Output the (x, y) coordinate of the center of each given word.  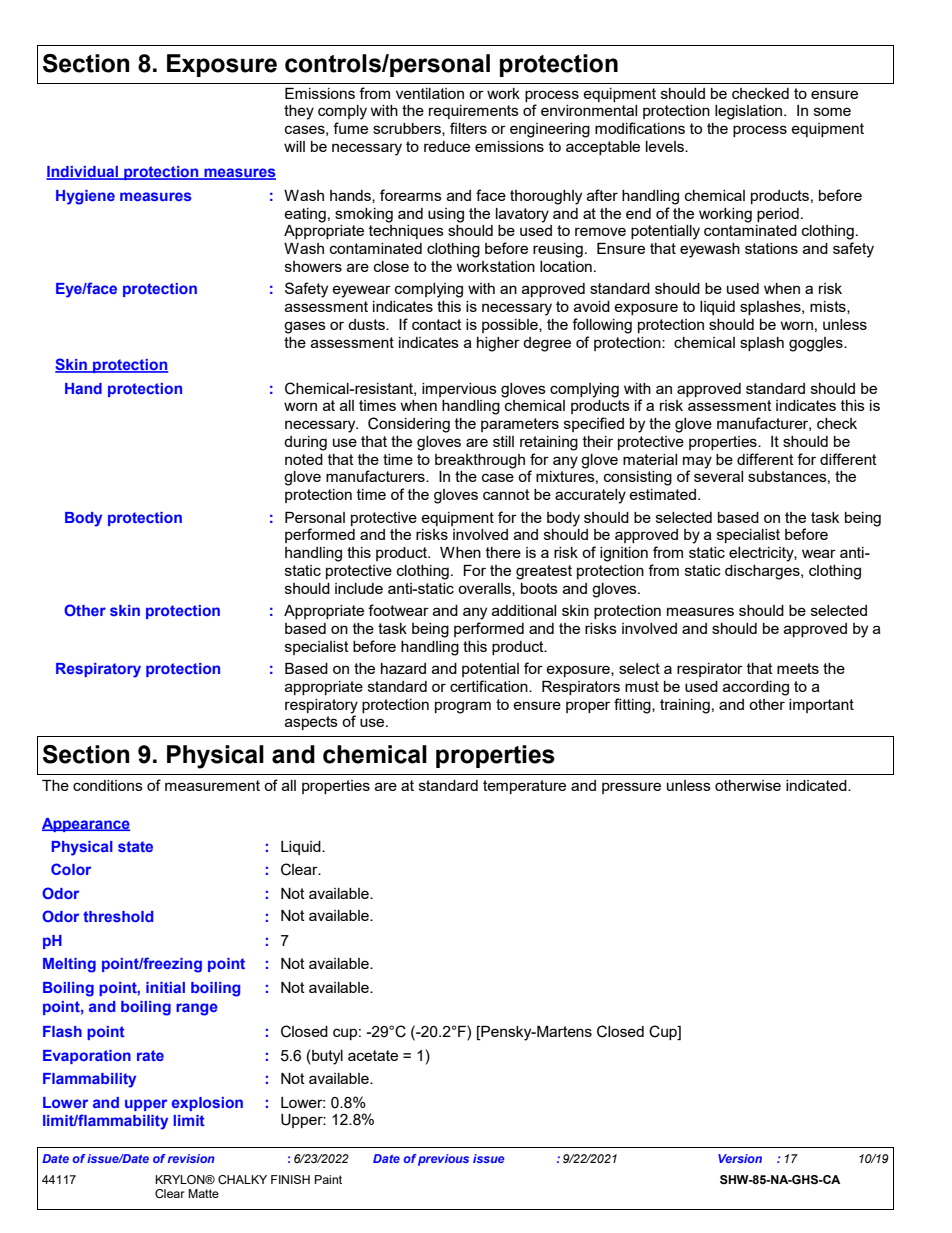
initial (165, 987)
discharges (763, 572)
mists (829, 307)
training (685, 706)
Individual (83, 173)
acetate (373, 1055)
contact (437, 324)
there (503, 552)
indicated (817, 785)
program (463, 707)
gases (305, 327)
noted (304, 459)
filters (468, 128)
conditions (108, 785)
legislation (750, 112)
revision (191, 1158)
